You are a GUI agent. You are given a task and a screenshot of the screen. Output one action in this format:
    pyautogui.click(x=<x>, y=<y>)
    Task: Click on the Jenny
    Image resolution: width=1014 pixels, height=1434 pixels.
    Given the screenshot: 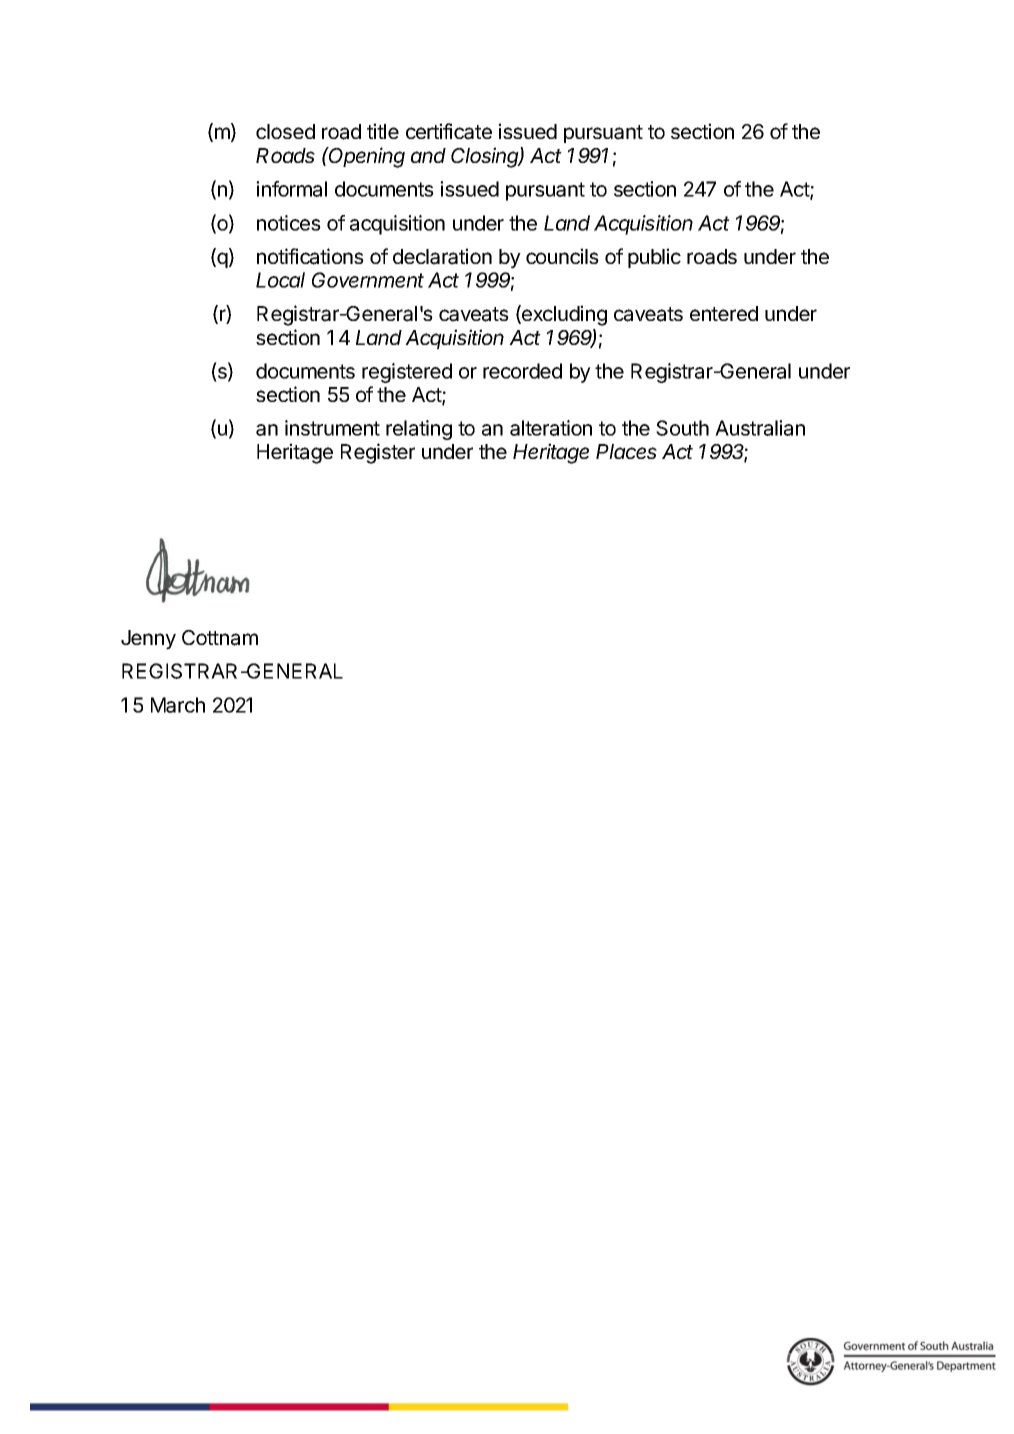 What is the action you would take?
    pyautogui.click(x=148, y=640)
